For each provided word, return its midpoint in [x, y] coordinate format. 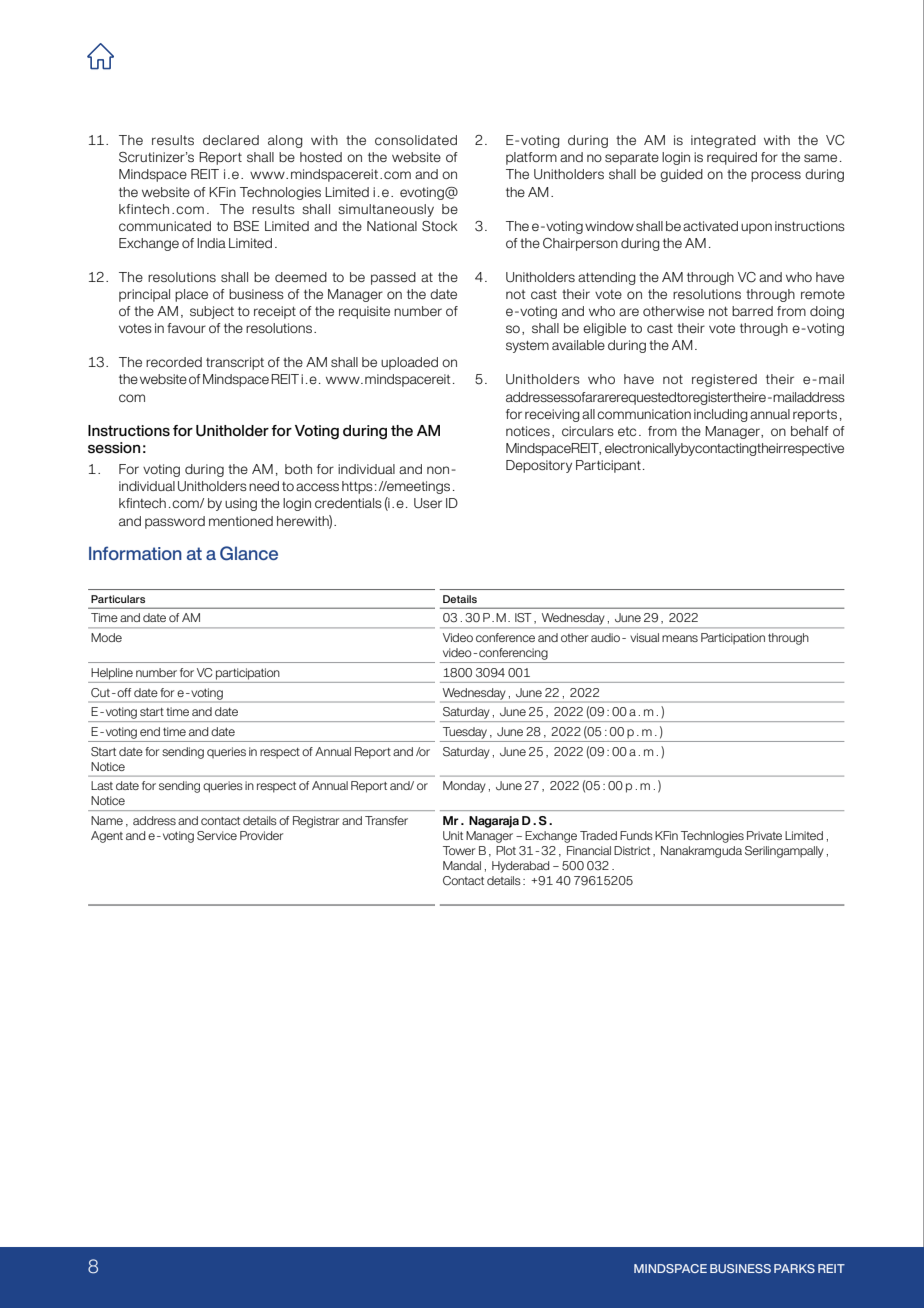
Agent [107, 837]
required [732, 158]
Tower [459, 850]
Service [217, 836]
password [175, 522]
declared [231, 140]
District [632, 850]
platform [531, 158]
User [428, 503]
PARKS [794, 1268]
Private [764, 835]
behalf [810, 431]
